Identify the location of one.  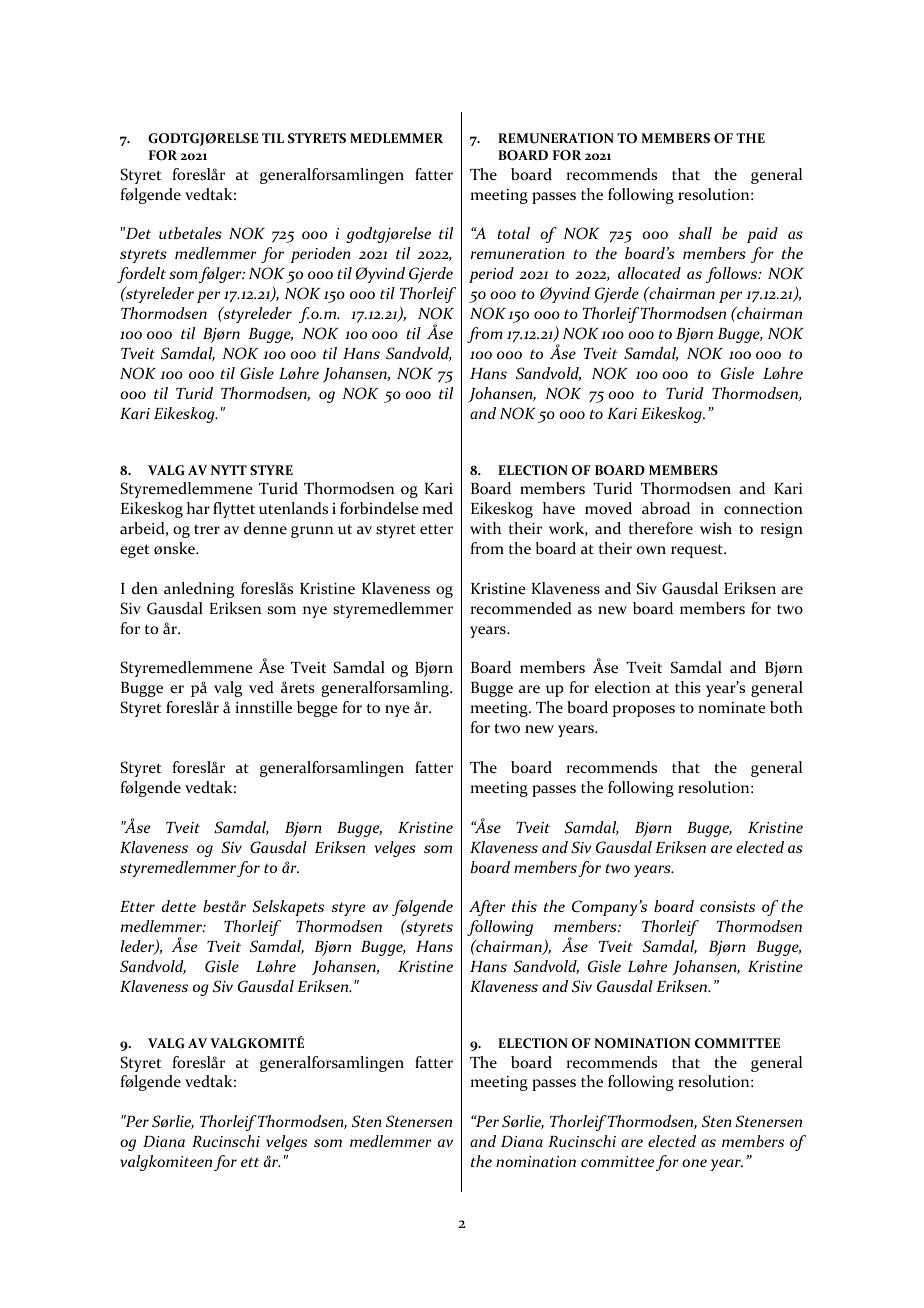
(694, 1163).
